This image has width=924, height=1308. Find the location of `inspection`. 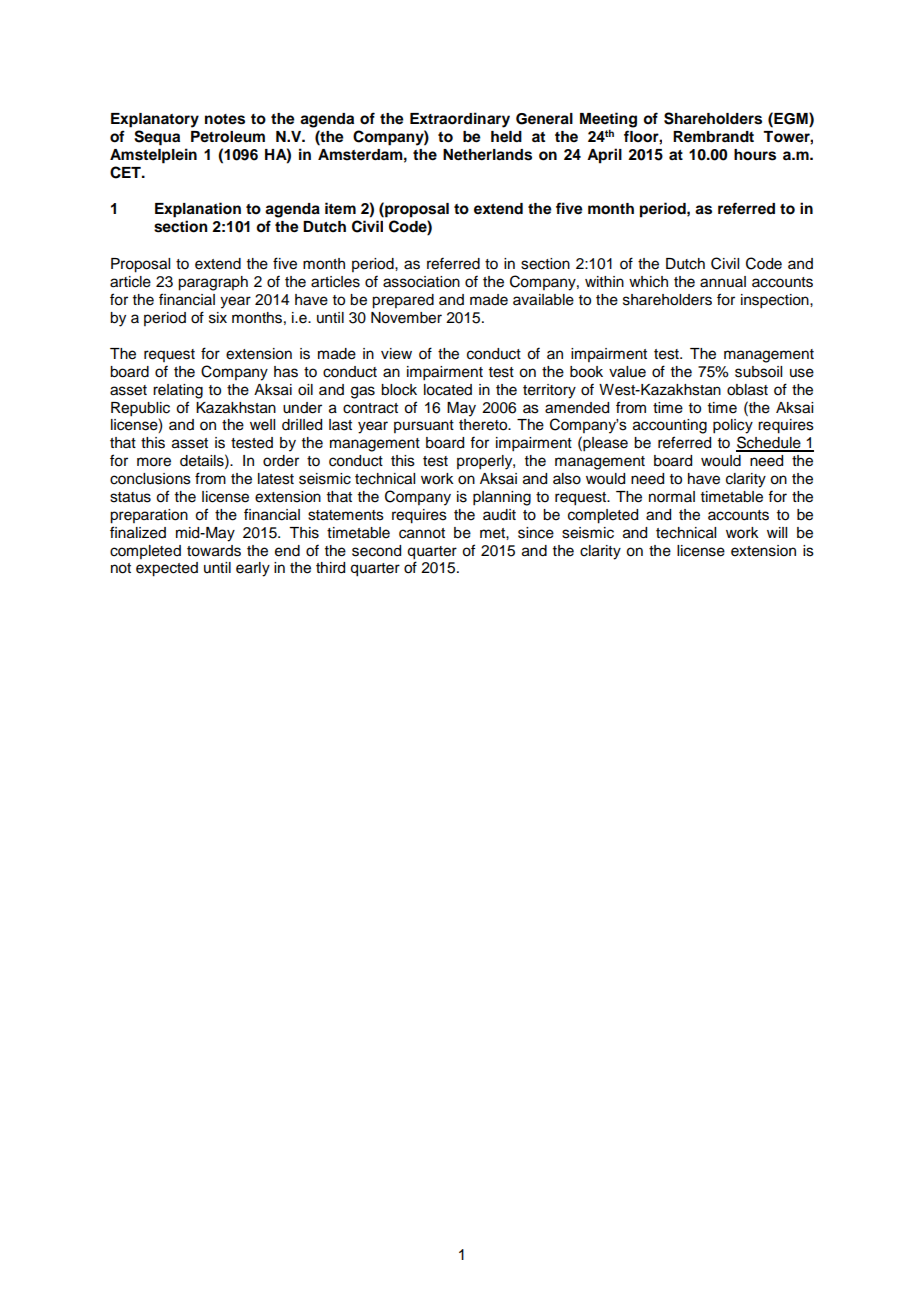

inspection is located at coordinates (776, 301).
